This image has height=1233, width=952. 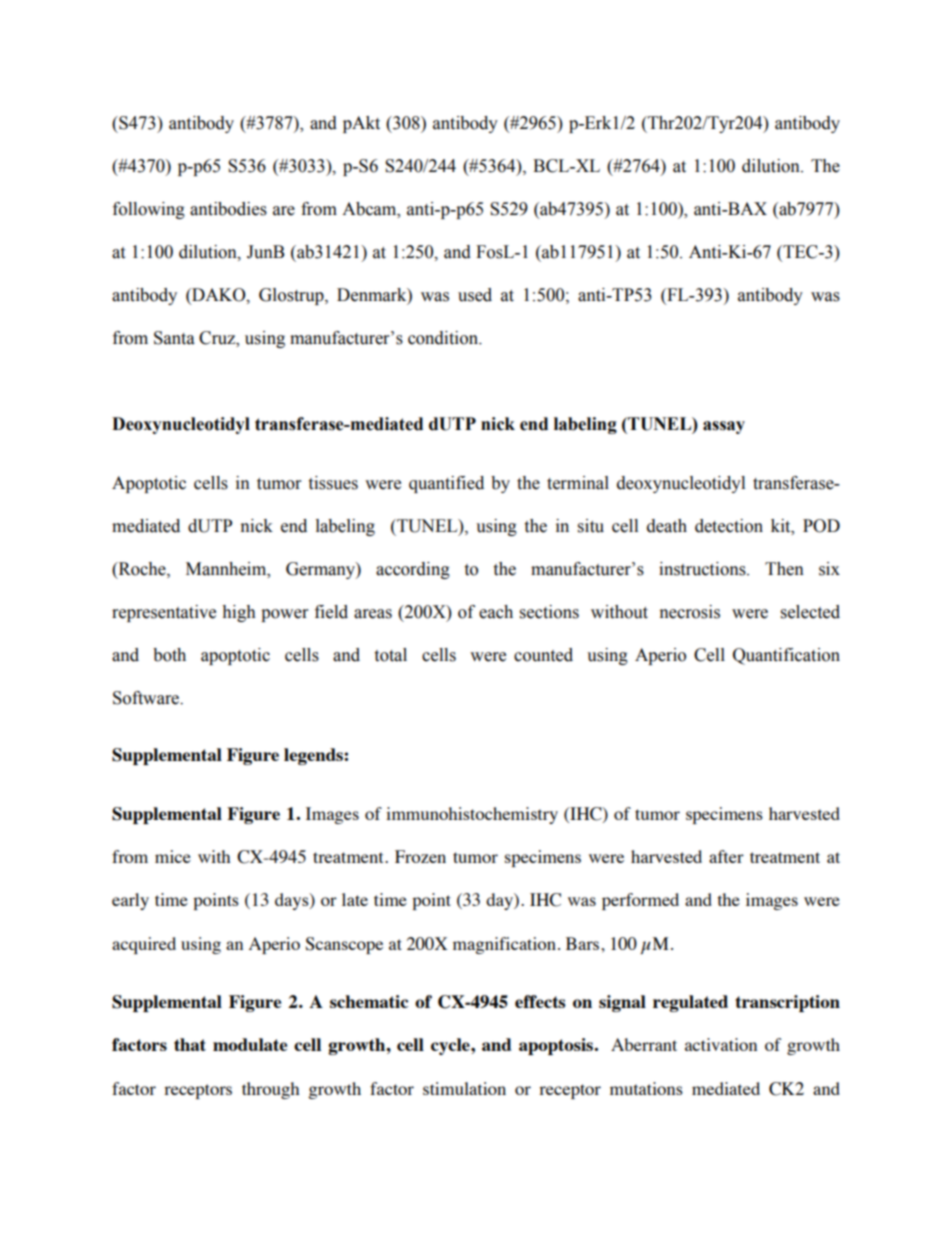 What do you see at coordinates (724, 427) in the image?
I see `assay` at bounding box center [724, 427].
